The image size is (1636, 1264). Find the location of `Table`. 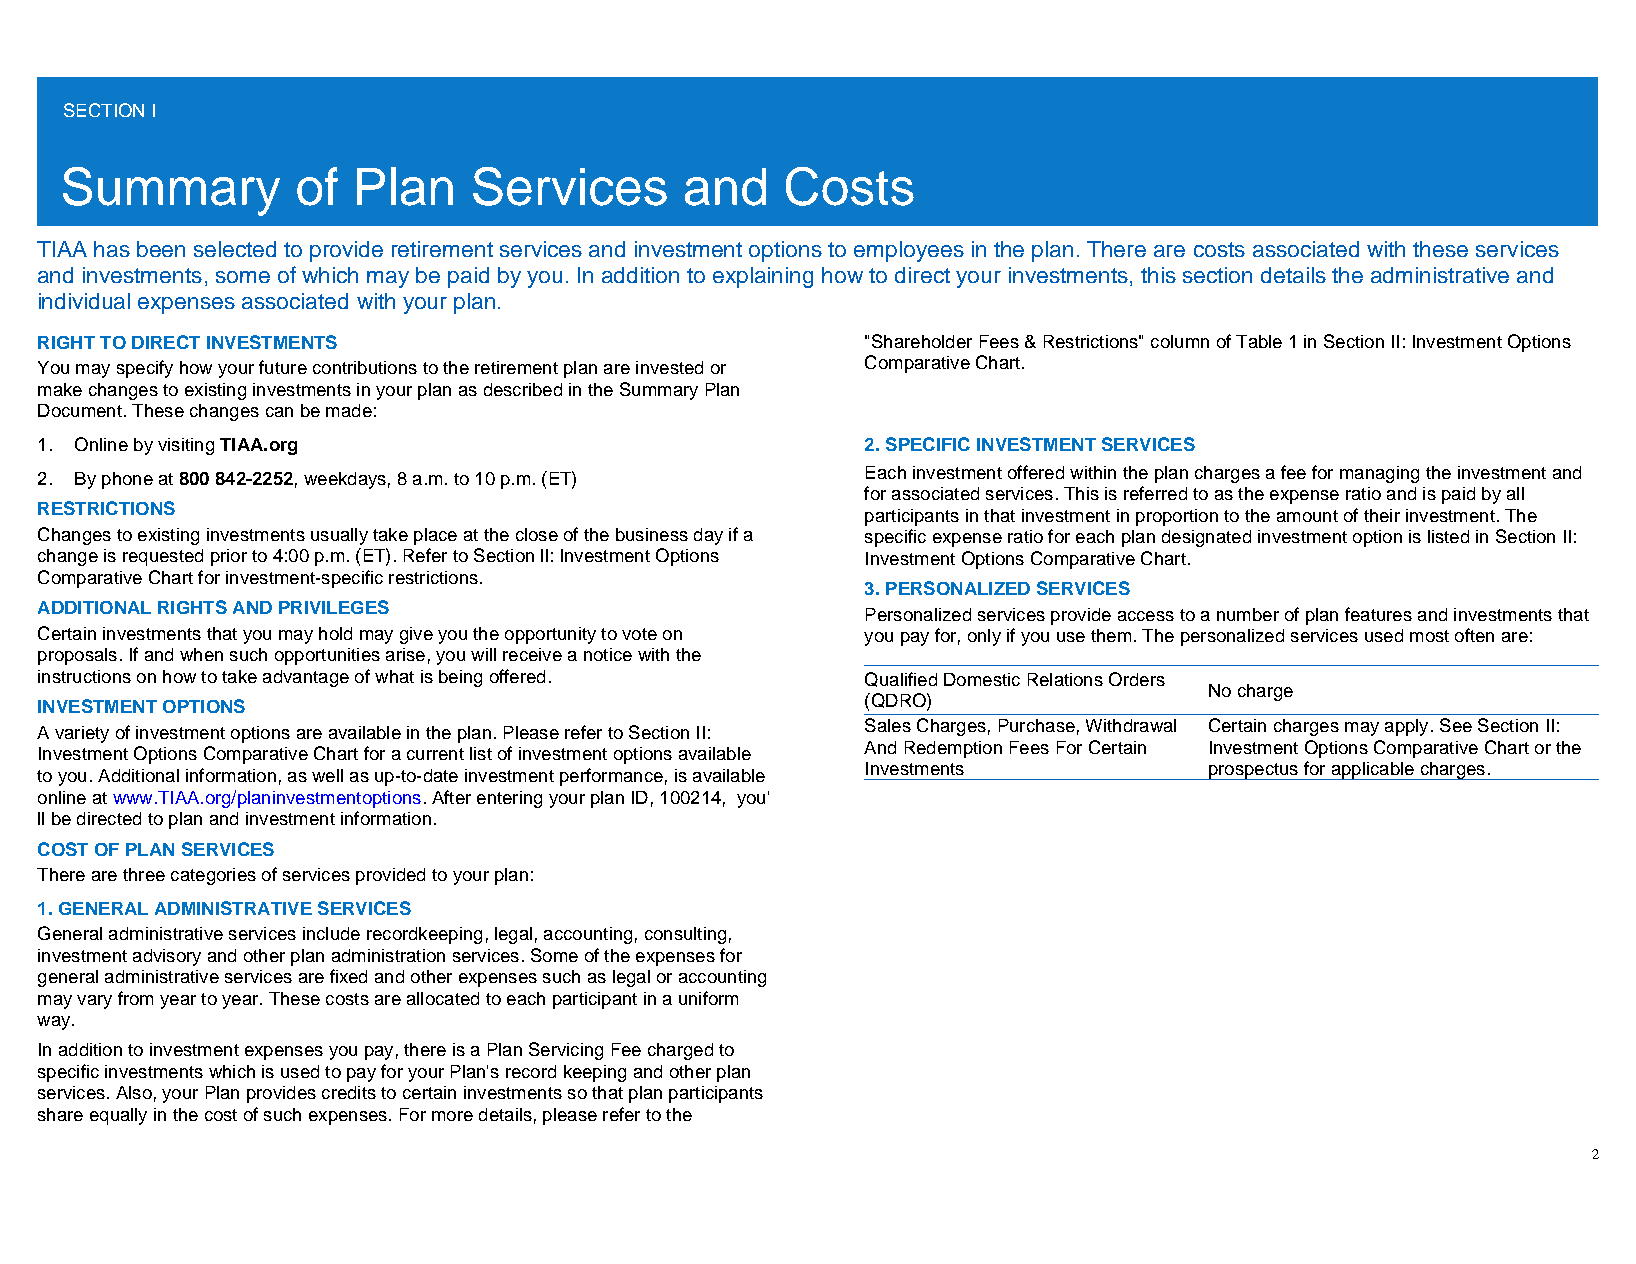

Table is located at coordinates (1259, 341).
